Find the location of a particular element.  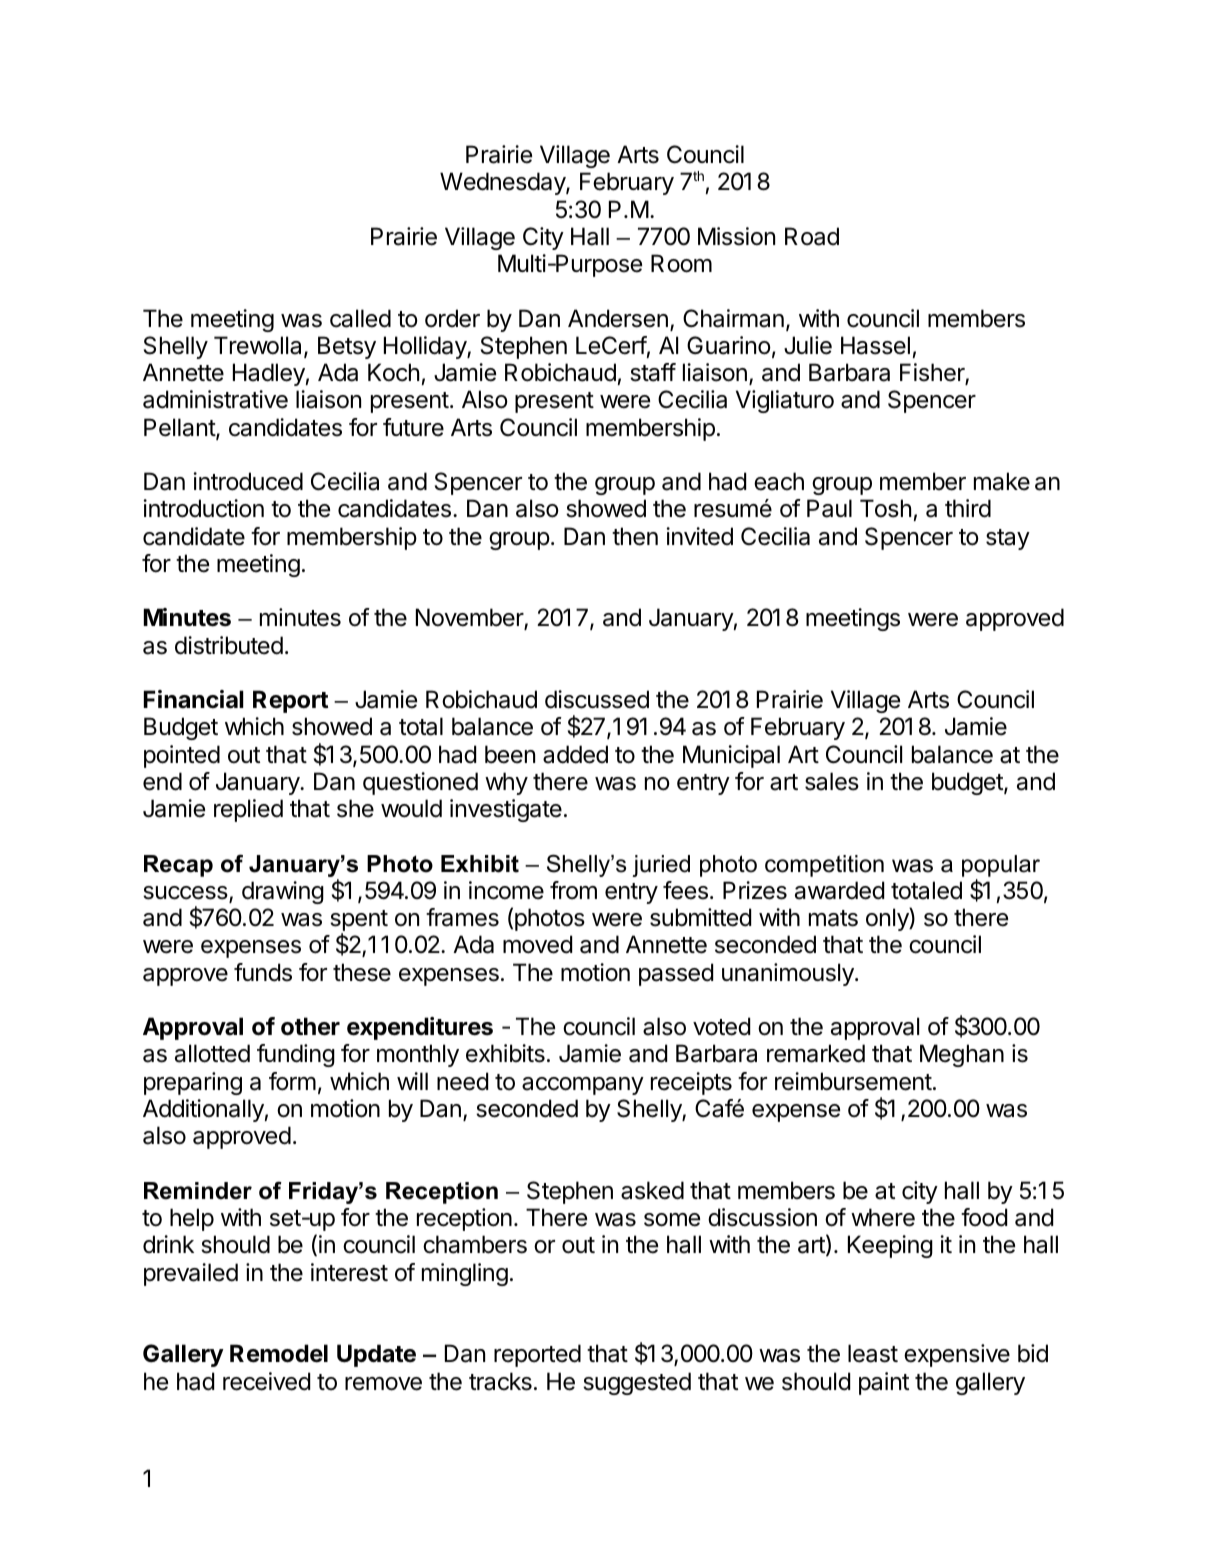

Remodel is located at coordinates (279, 1353).
